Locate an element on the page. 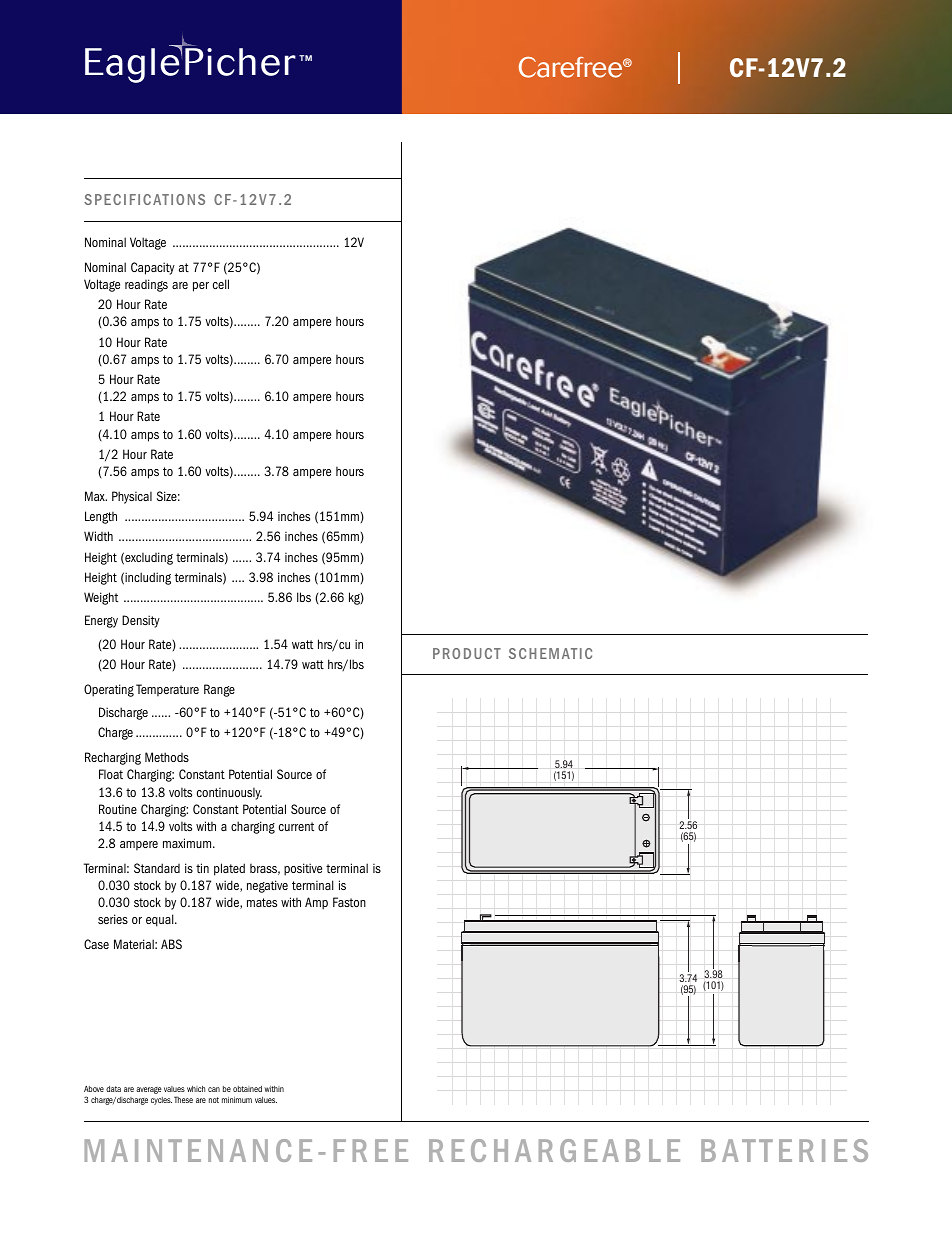 The width and height of the page is (952, 1233). cell is located at coordinates (221, 284).
